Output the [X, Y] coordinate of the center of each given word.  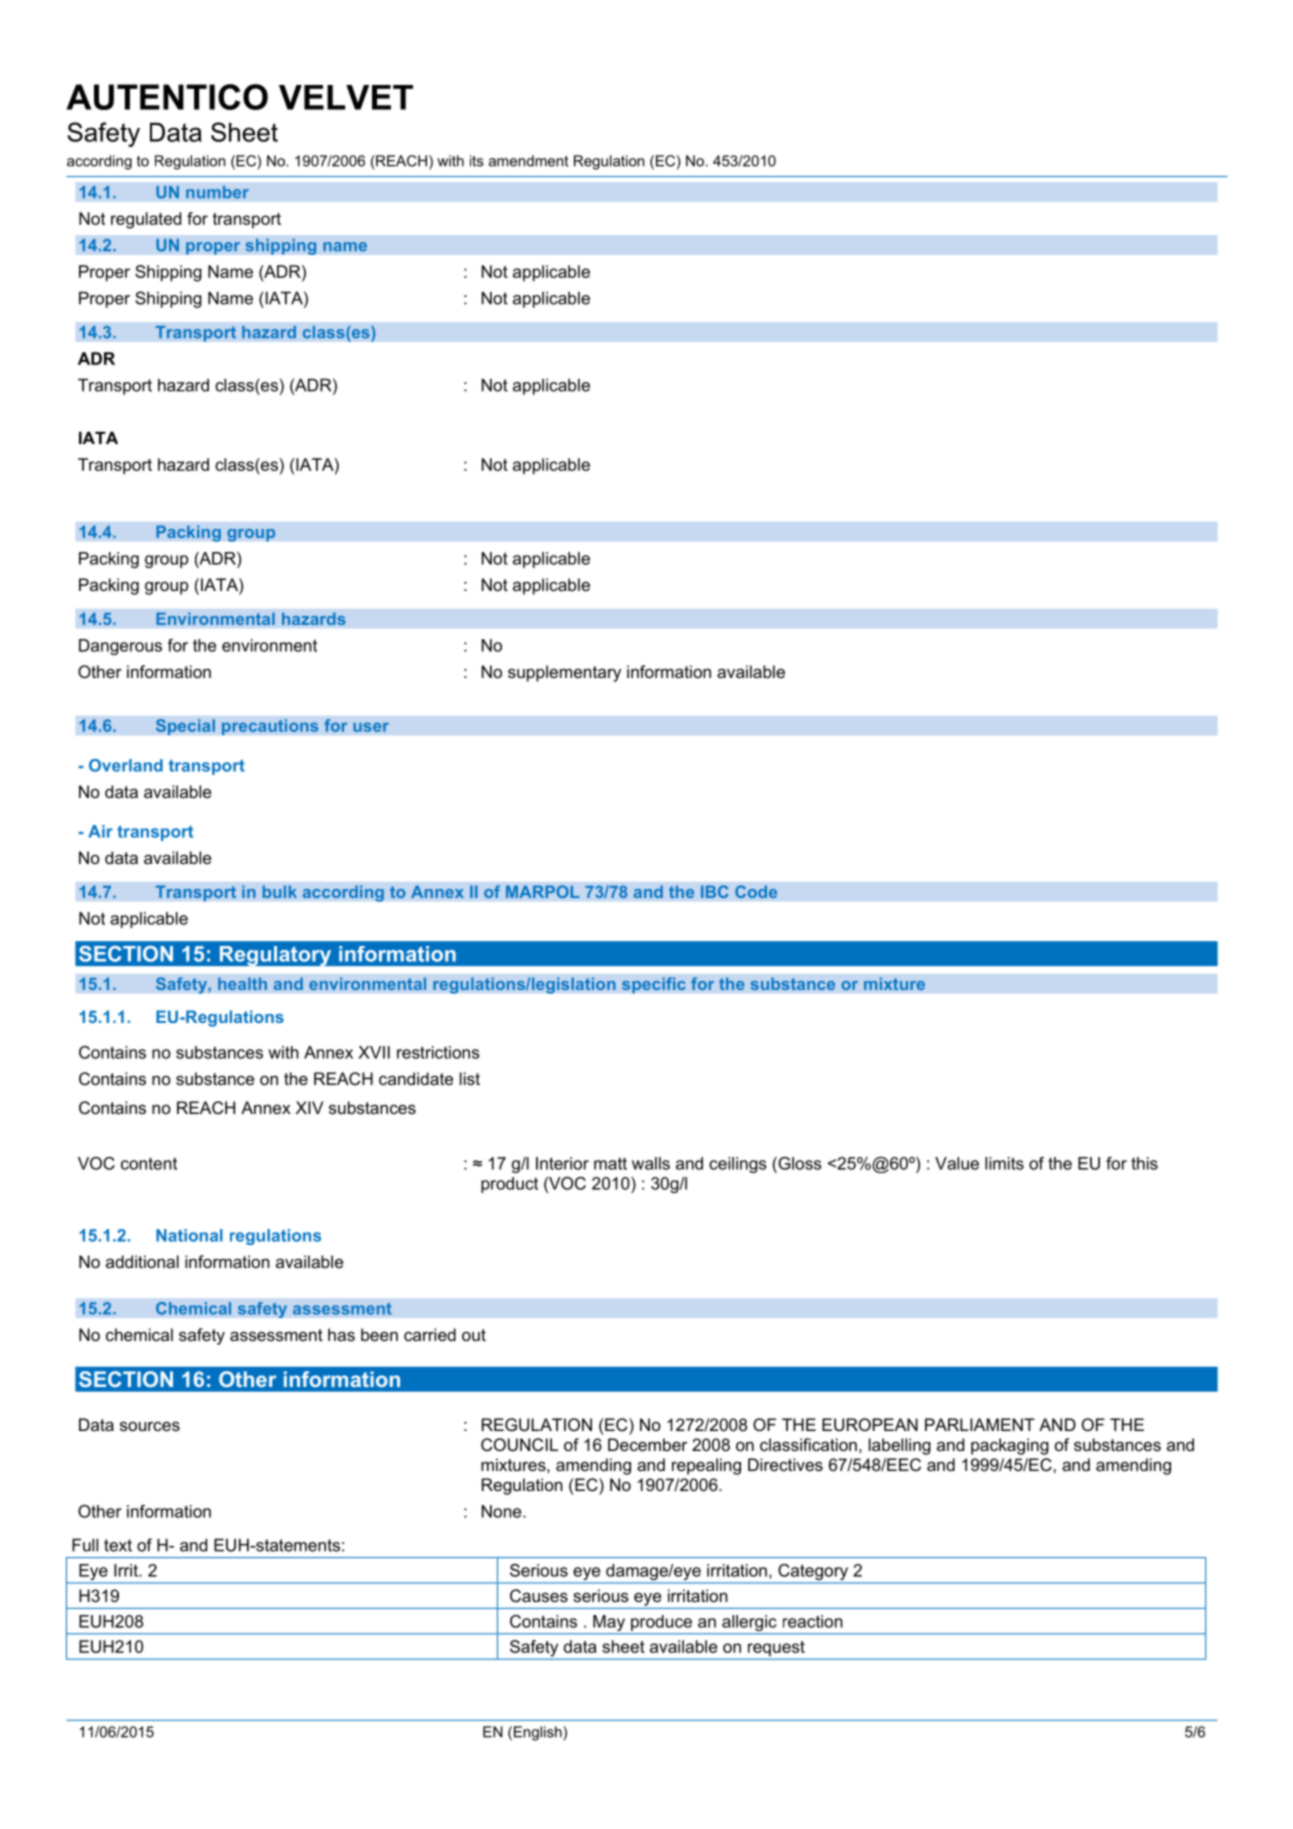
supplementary [564, 673]
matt [610, 1163]
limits [1004, 1163]
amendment [529, 161]
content [149, 1163]
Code [756, 891]
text [118, 1545]
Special [185, 727]
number [217, 192]
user [371, 727]
